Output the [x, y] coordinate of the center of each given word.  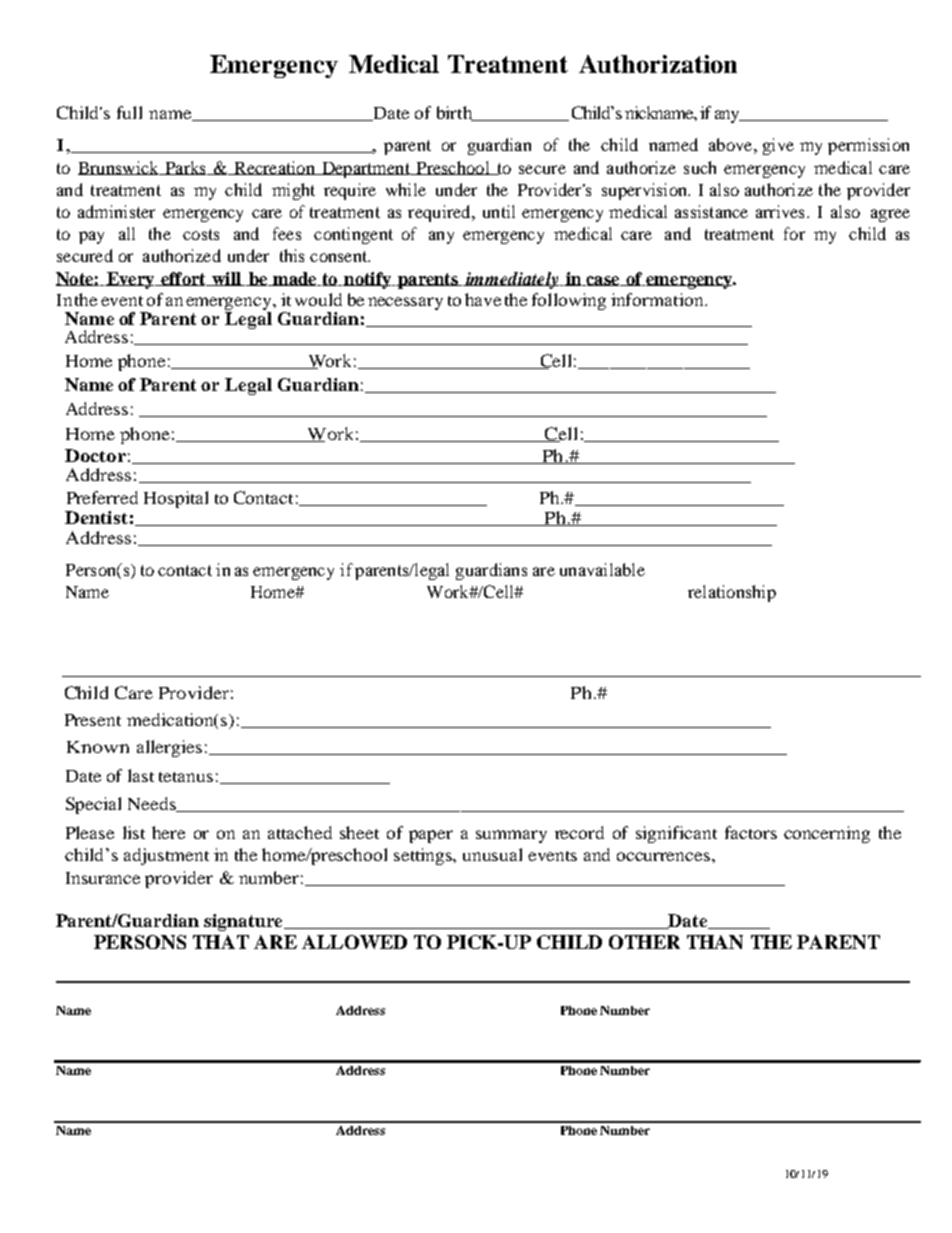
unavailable [602, 569]
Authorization [658, 64]
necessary [405, 303]
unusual [492, 854]
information [658, 299]
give [778, 146]
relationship [732, 593]
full [129, 112]
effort [183, 279]
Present [93, 720]
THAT [221, 942]
